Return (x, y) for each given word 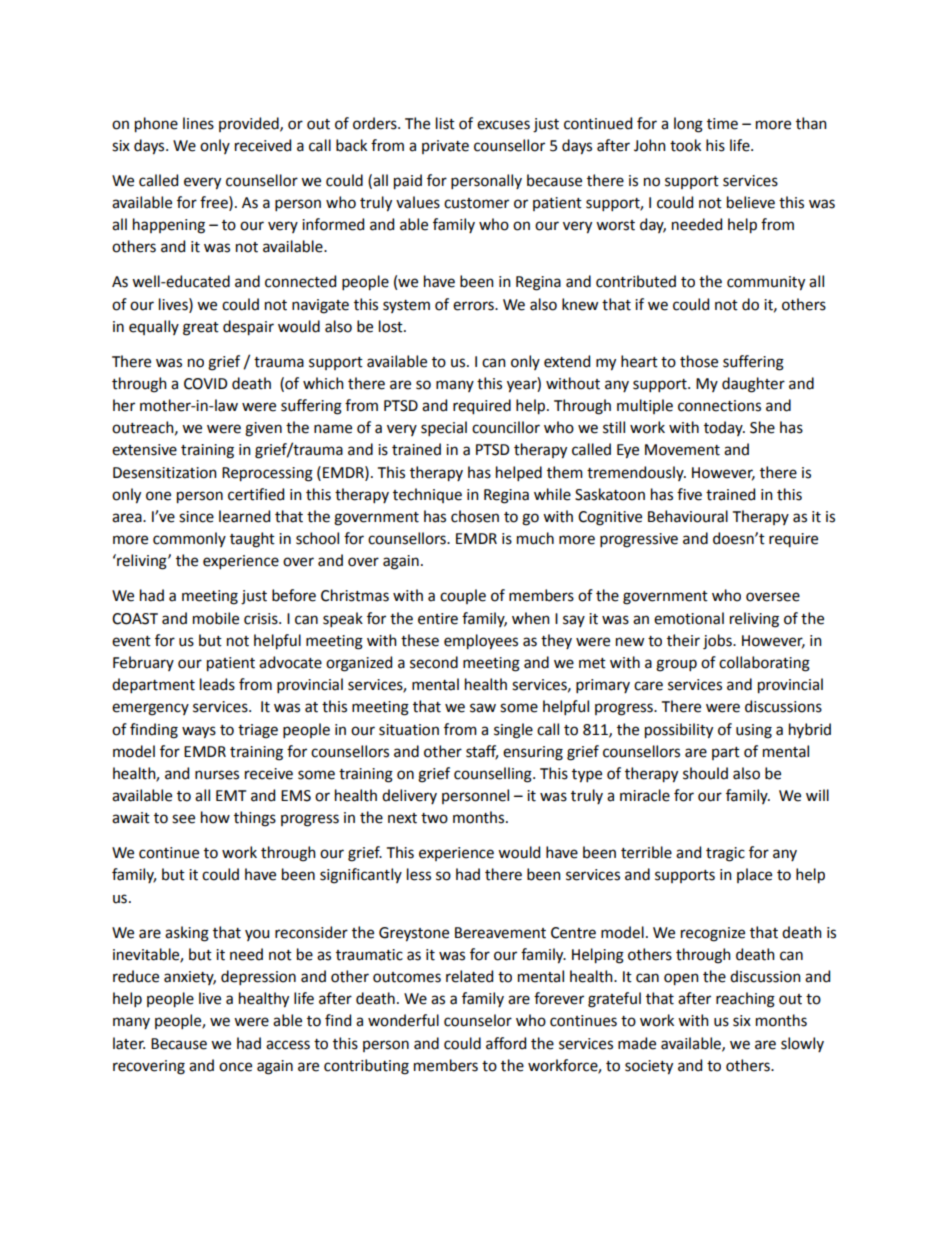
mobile (216, 618)
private (445, 147)
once (235, 1067)
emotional (689, 618)
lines (198, 123)
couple (463, 596)
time (722, 124)
